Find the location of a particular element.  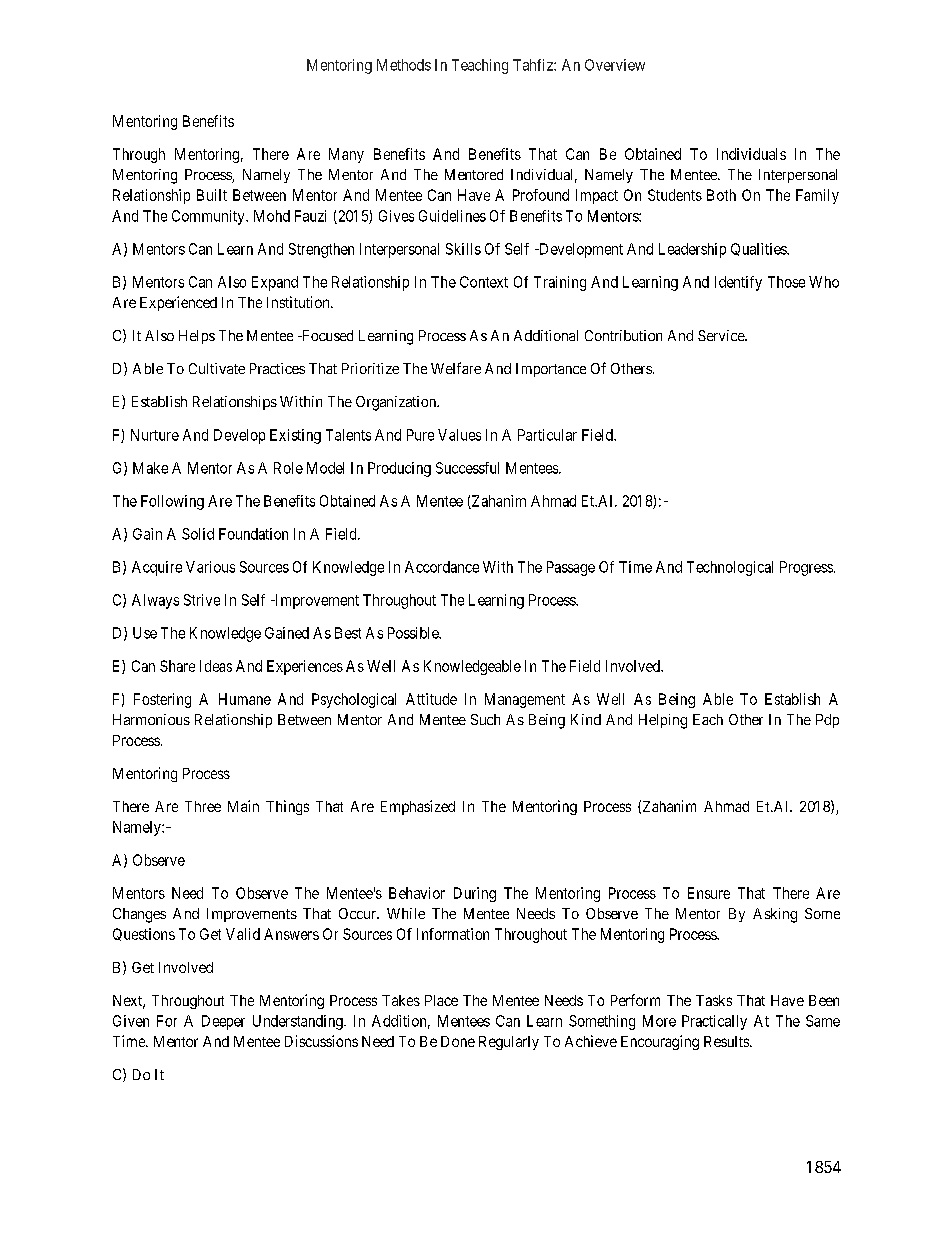

Experienced is located at coordinates (178, 303).
